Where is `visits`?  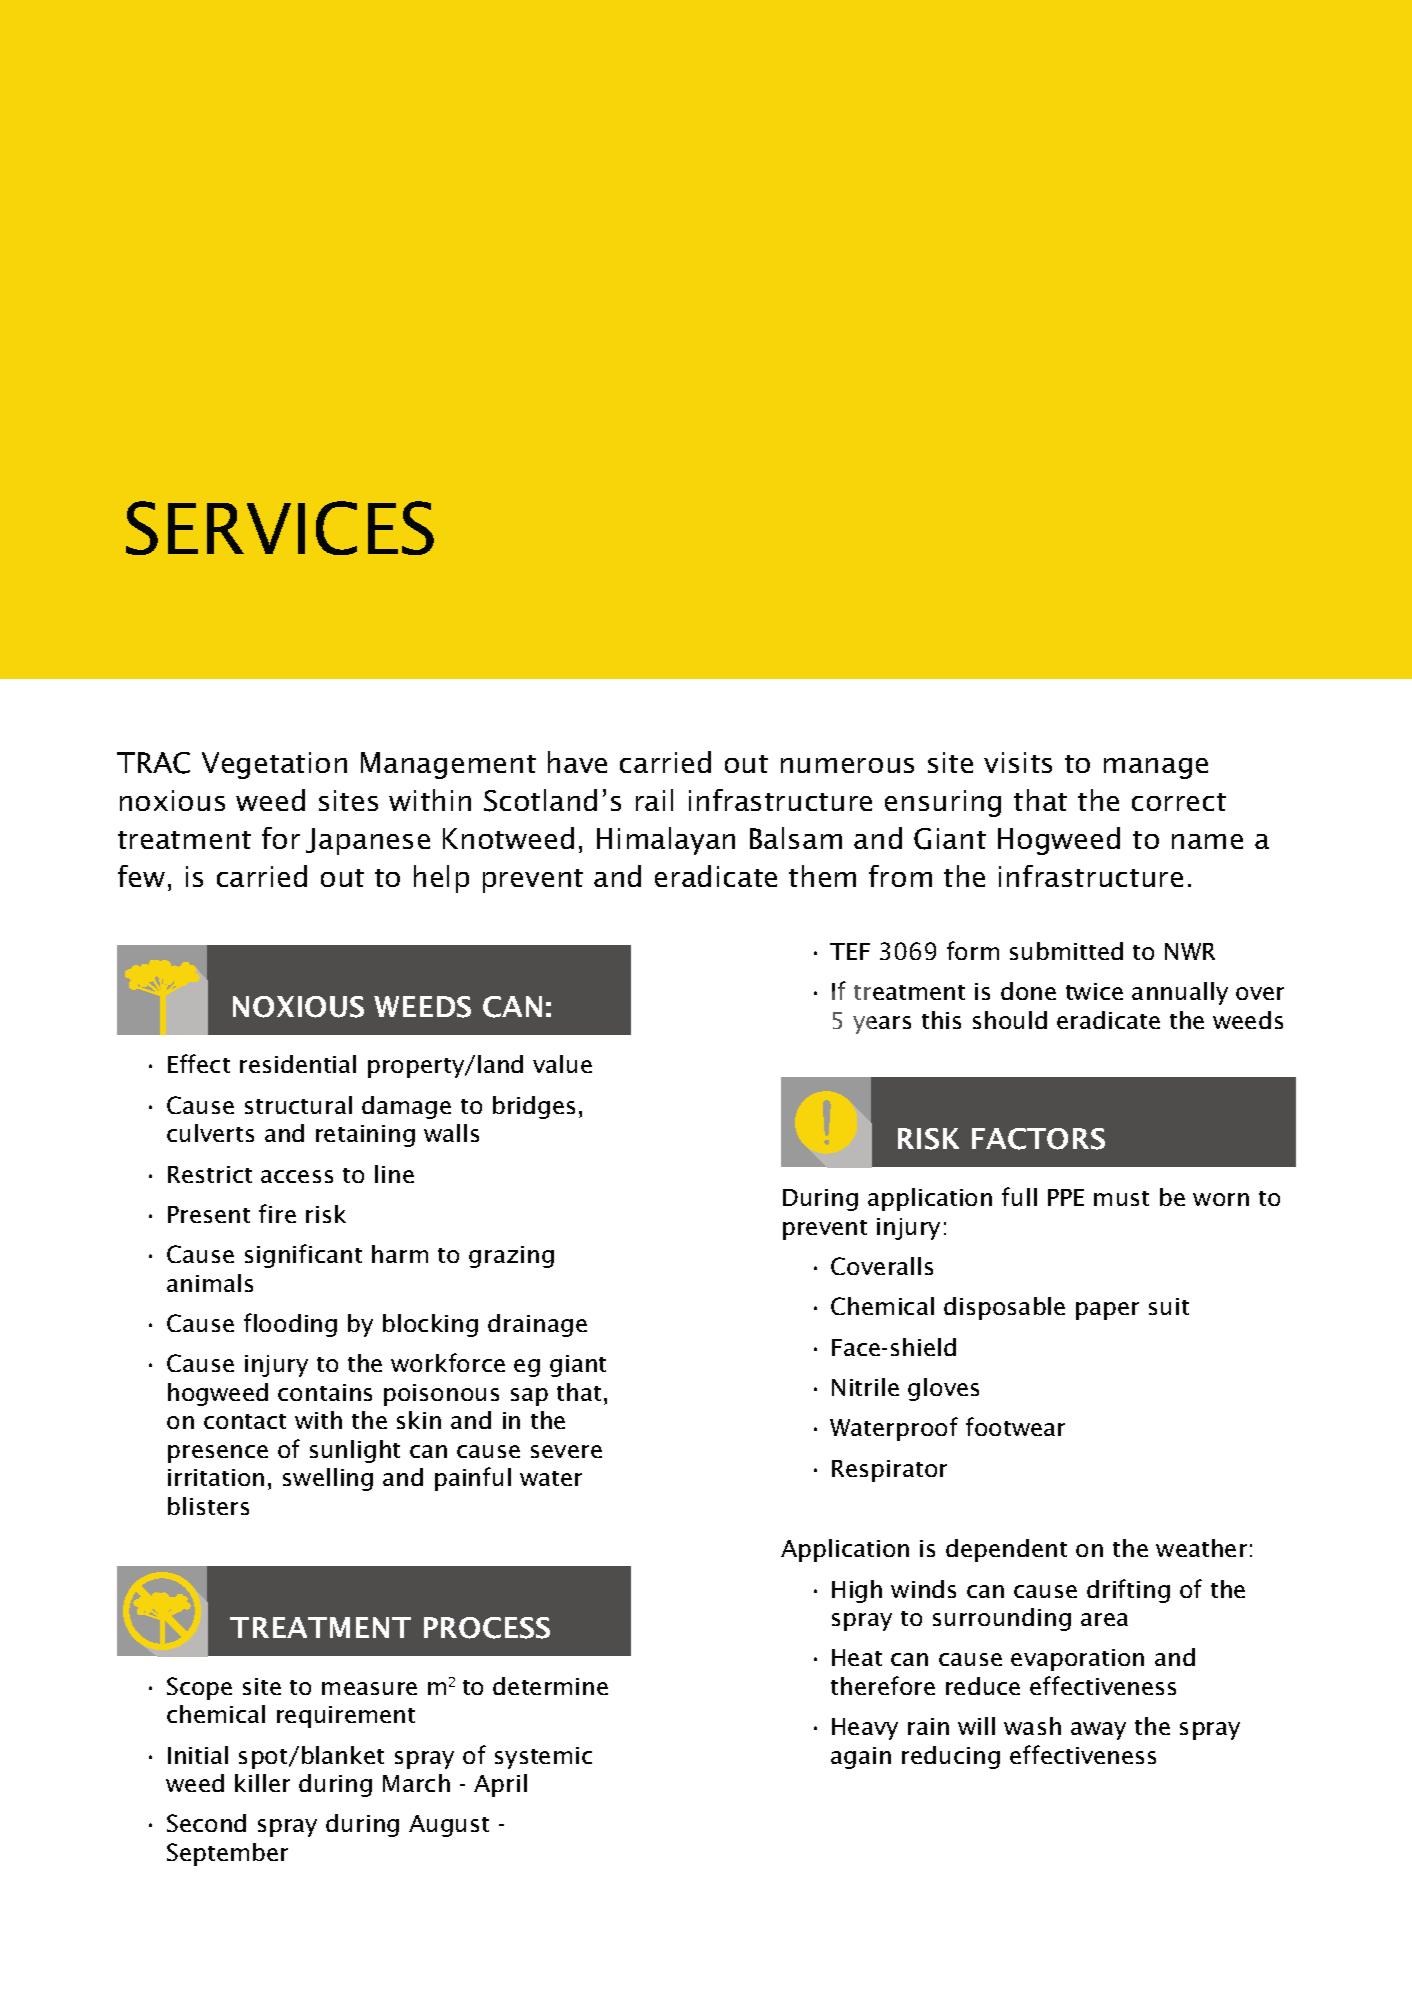
visits is located at coordinates (1018, 762).
